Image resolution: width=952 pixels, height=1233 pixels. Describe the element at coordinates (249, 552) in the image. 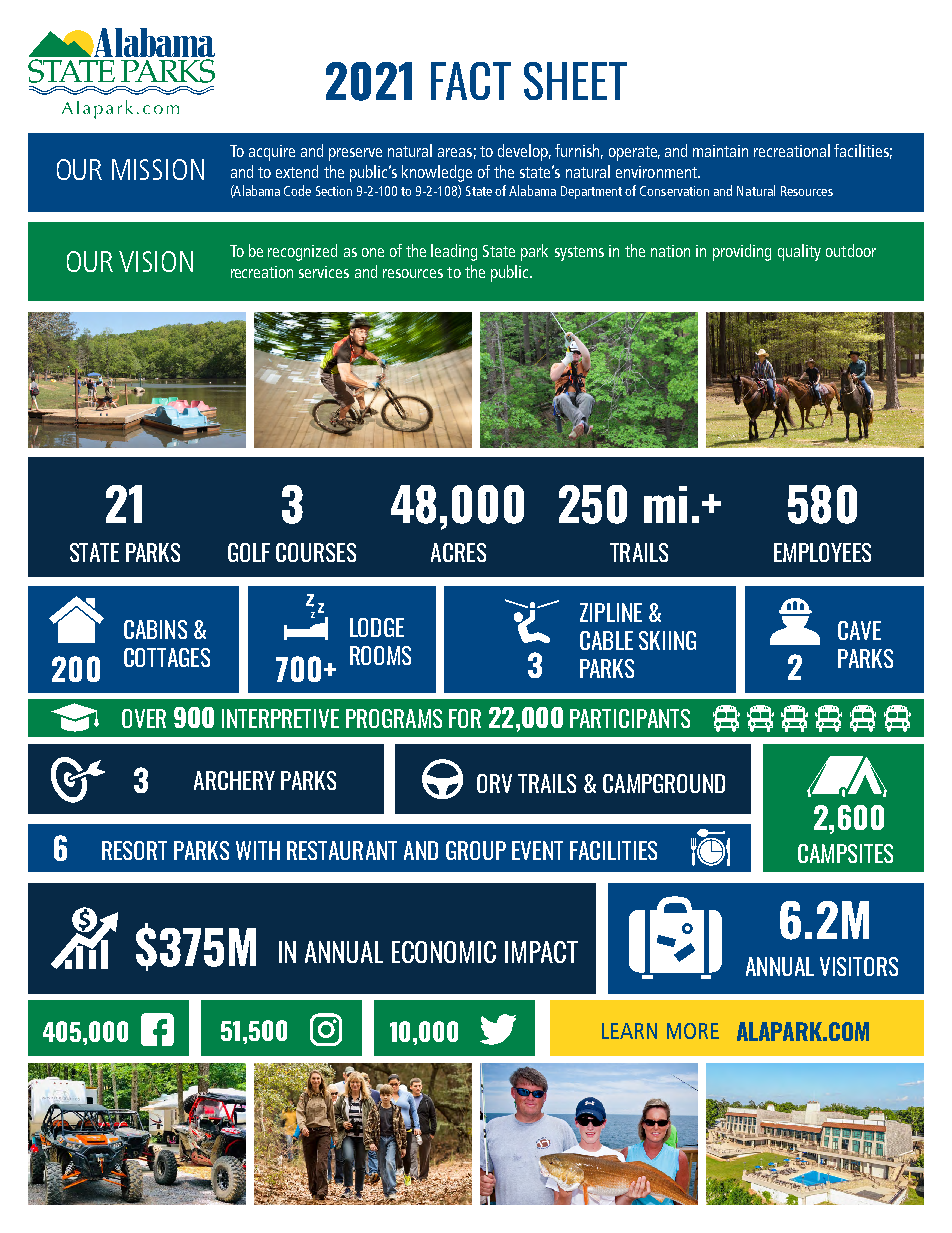

I see `GOLF` at that location.
